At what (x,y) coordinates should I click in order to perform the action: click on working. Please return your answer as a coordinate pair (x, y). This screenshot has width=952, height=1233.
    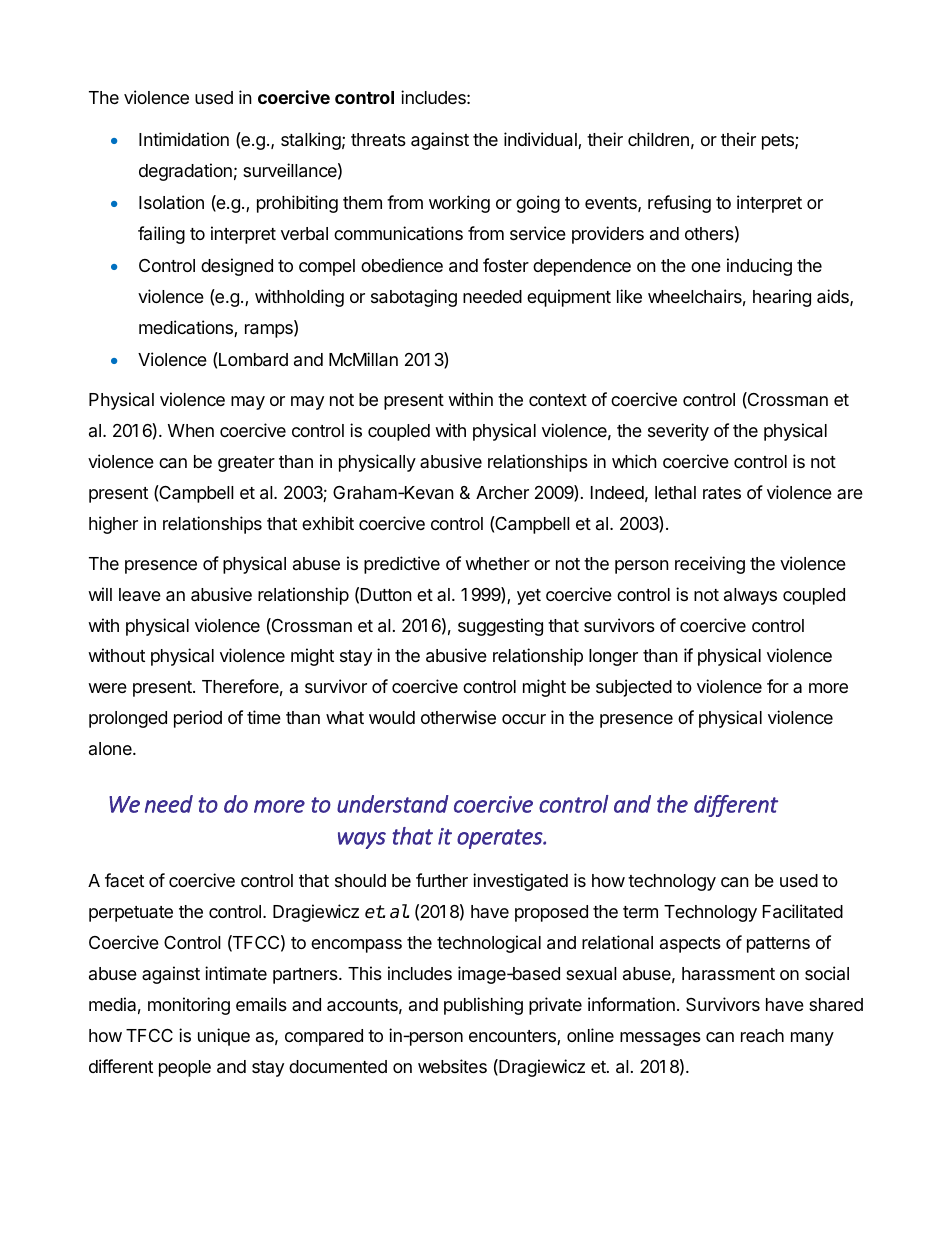
    Looking at the image, I should click on (459, 204).
